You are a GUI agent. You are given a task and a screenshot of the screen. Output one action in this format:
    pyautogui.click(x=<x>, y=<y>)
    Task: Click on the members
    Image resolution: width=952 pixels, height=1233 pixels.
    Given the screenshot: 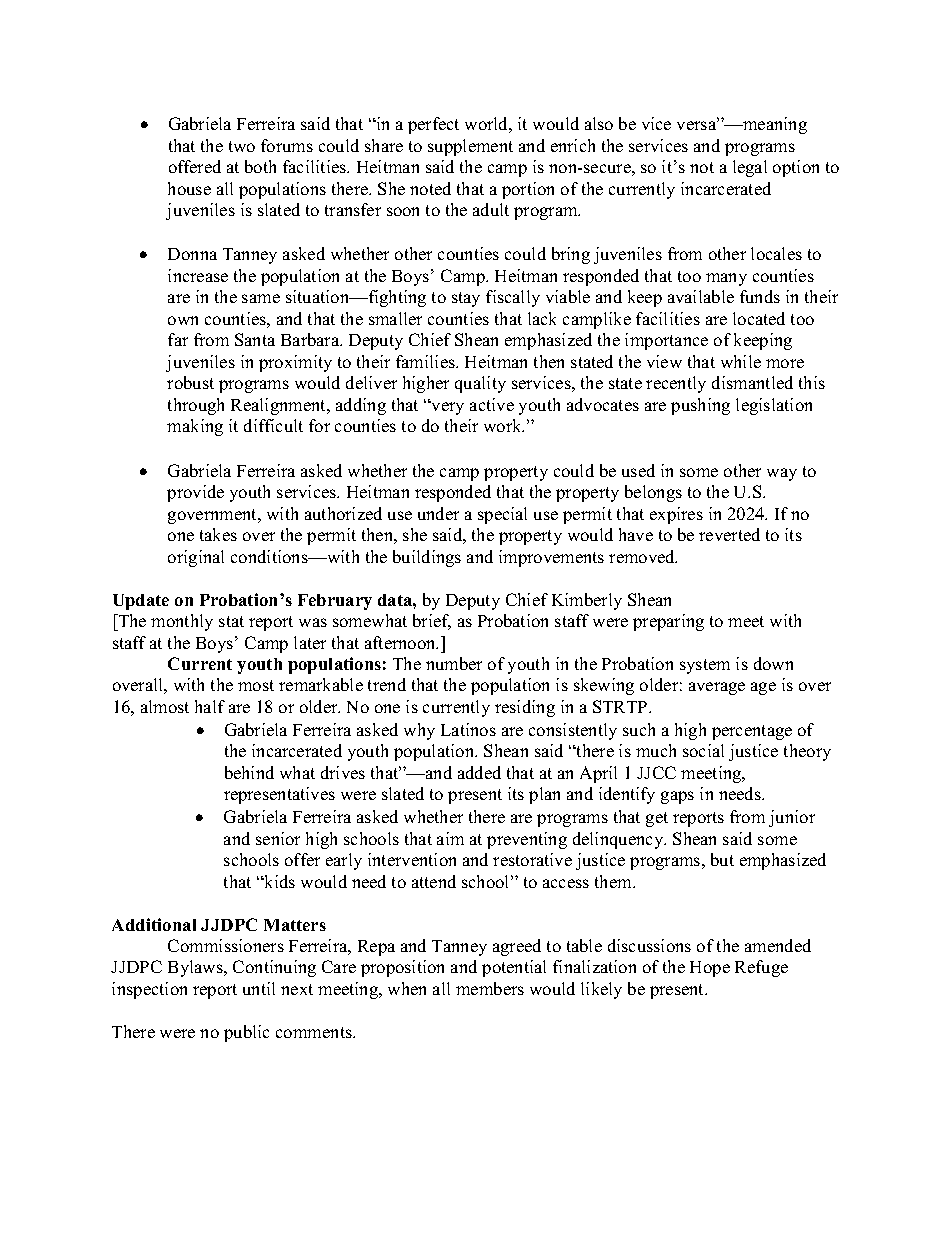 What is the action you would take?
    pyautogui.click(x=490, y=988)
